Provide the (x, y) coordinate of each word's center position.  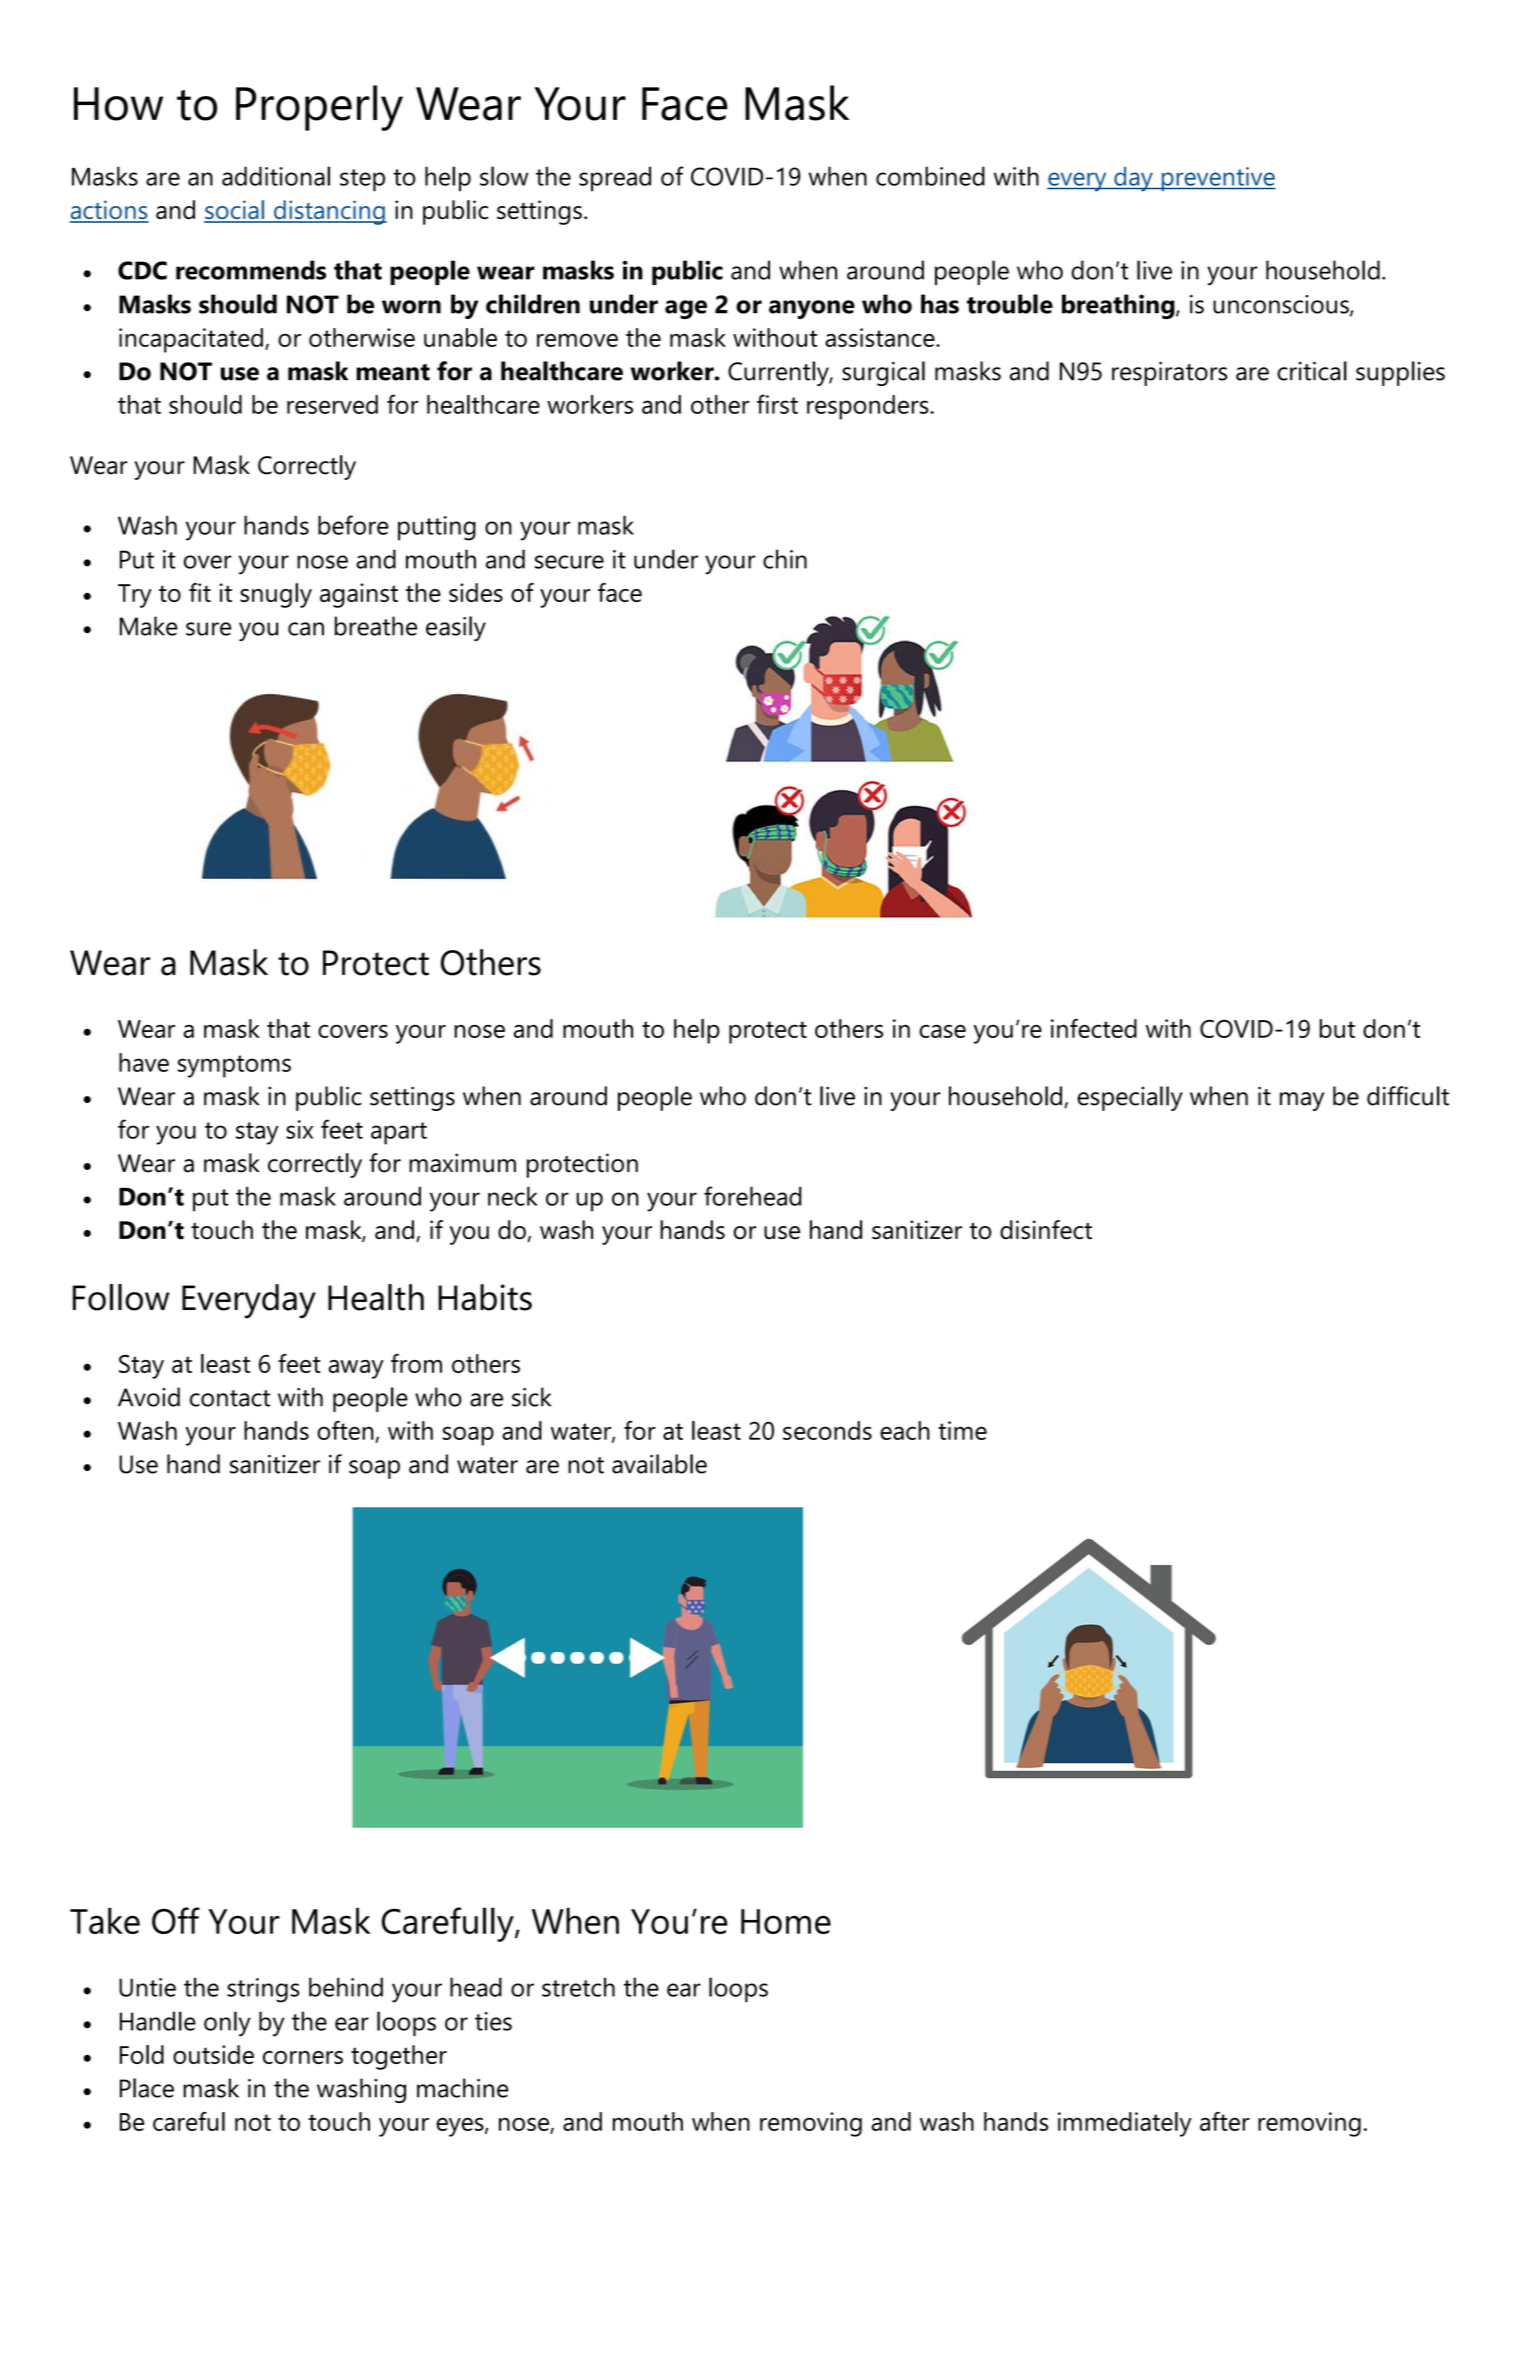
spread (615, 179)
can (306, 629)
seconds (827, 1430)
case (942, 1031)
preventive (1217, 179)
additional (276, 176)
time (962, 1430)
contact (230, 1398)
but (1337, 1028)
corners (303, 2057)
